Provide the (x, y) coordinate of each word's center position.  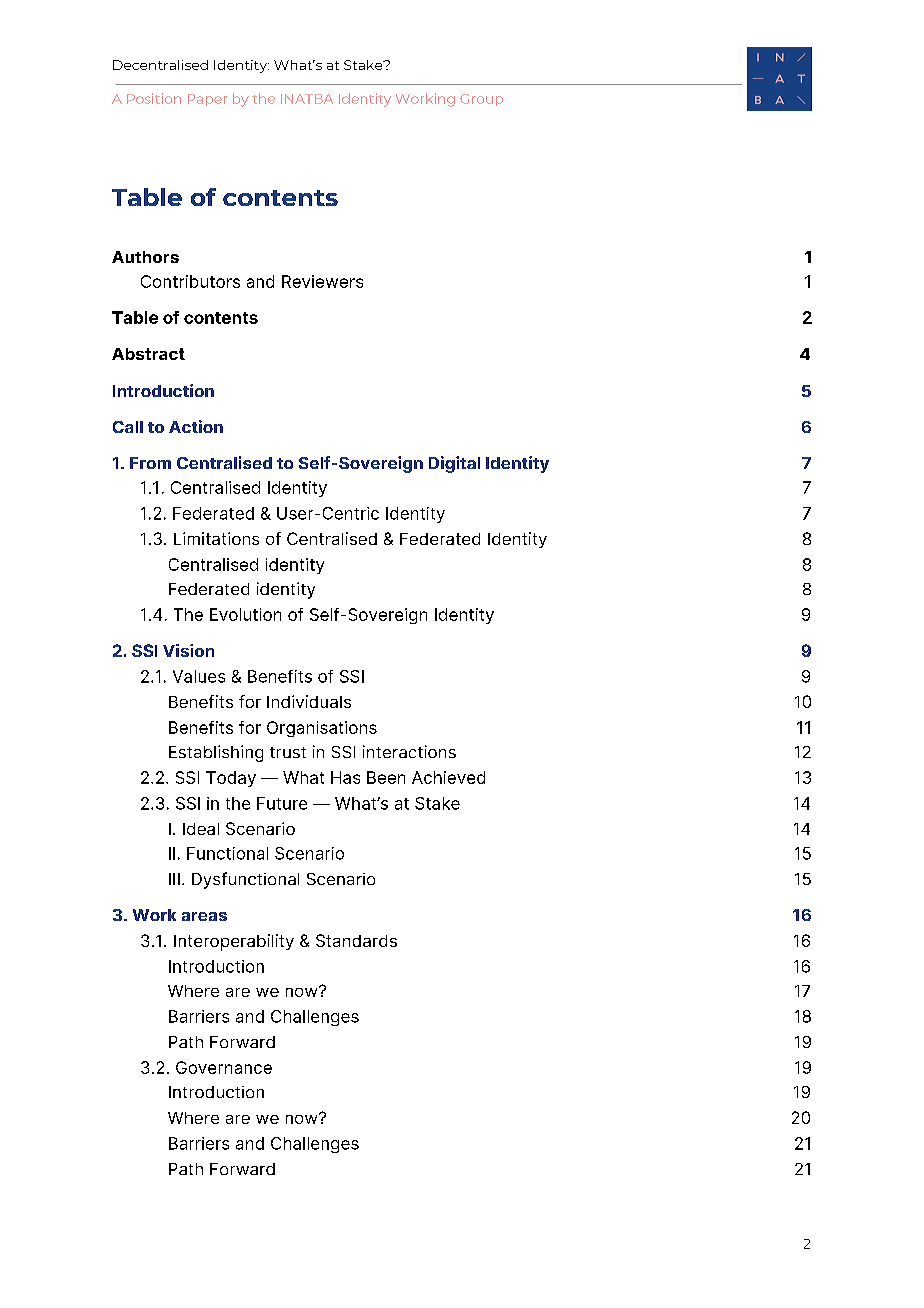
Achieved (448, 777)
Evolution (245, 614)
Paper (207, 100)
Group (481, 100)
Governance (224, 1067)
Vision (188, 650)
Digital (454, 464)
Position (154, 98)
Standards (356, 940)
